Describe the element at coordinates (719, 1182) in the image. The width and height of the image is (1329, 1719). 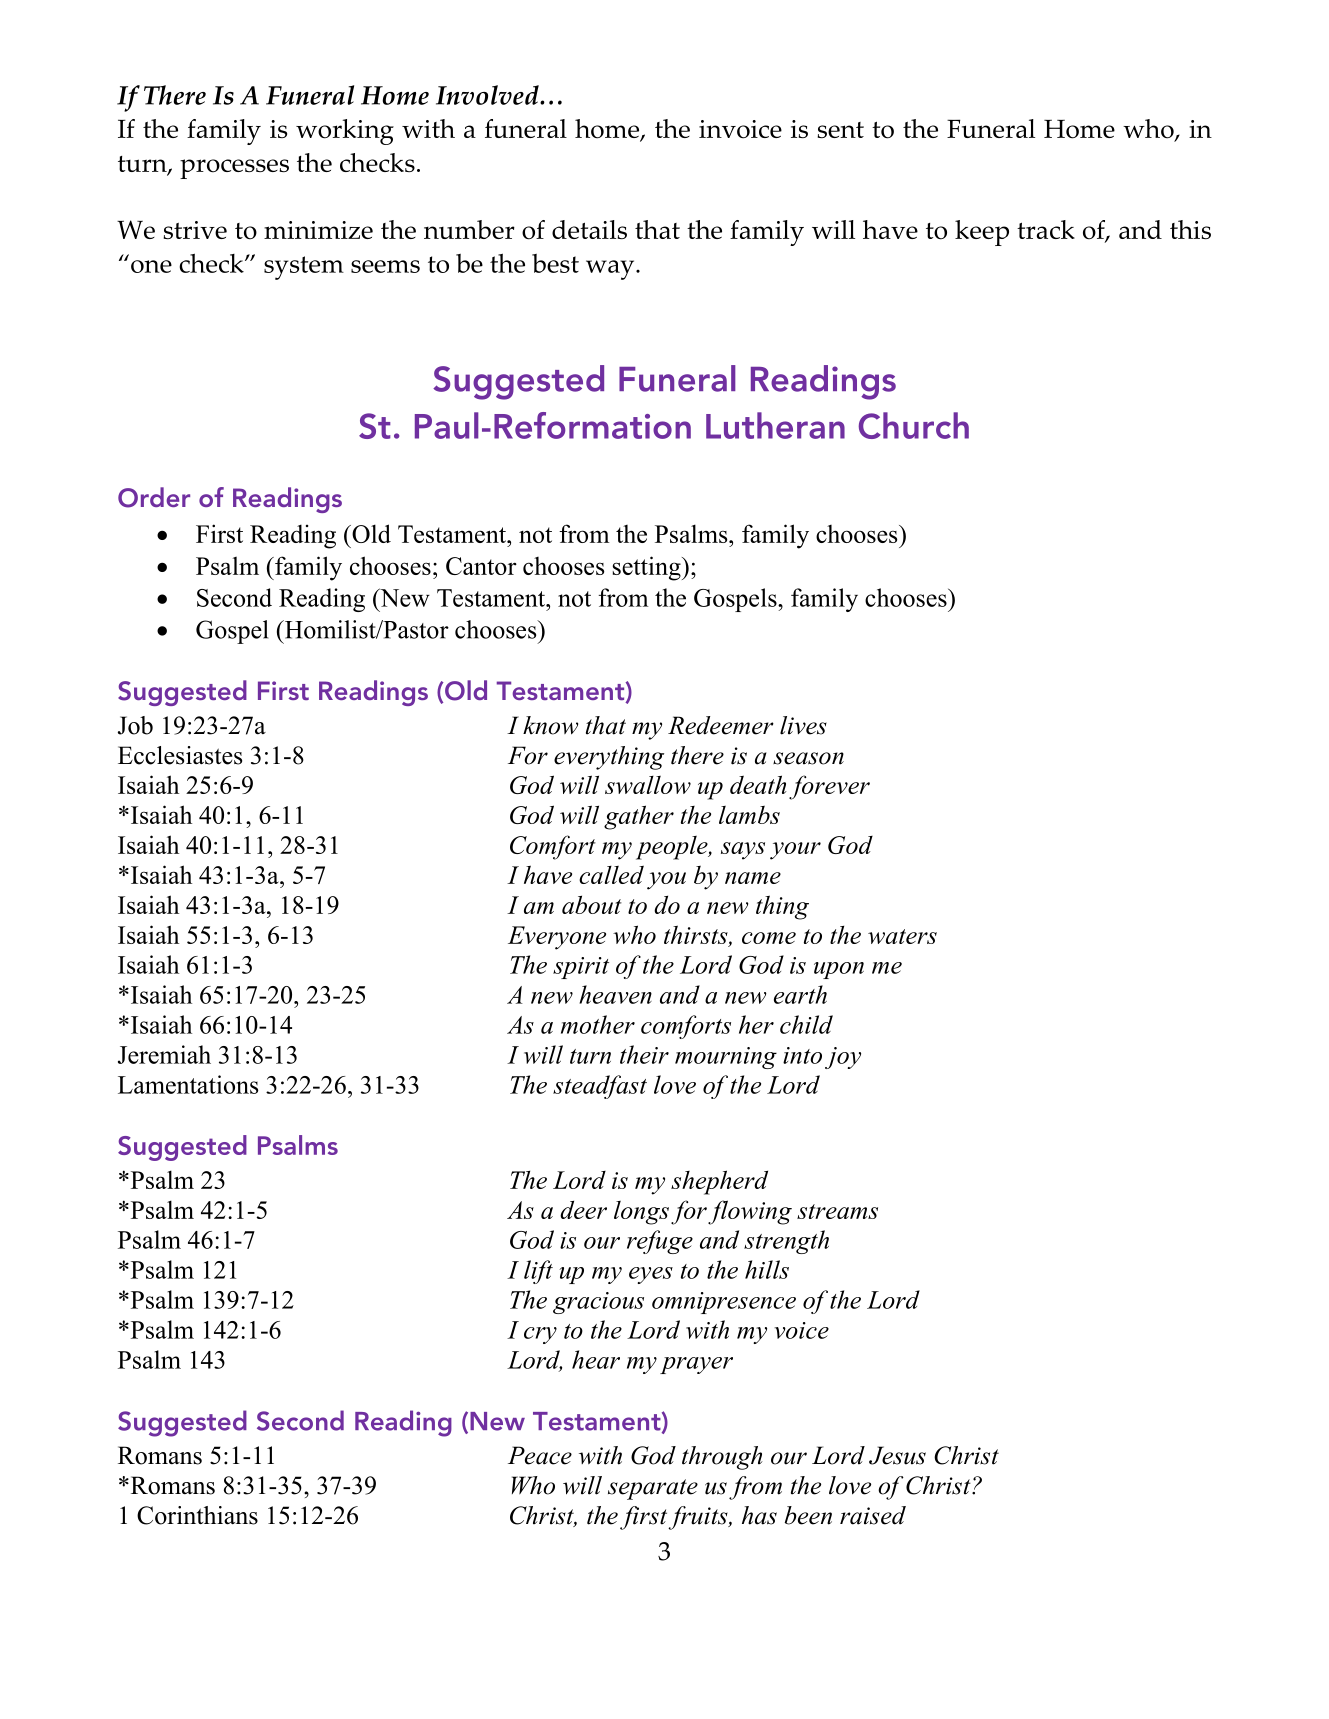
I see `shepherd` at that location.
